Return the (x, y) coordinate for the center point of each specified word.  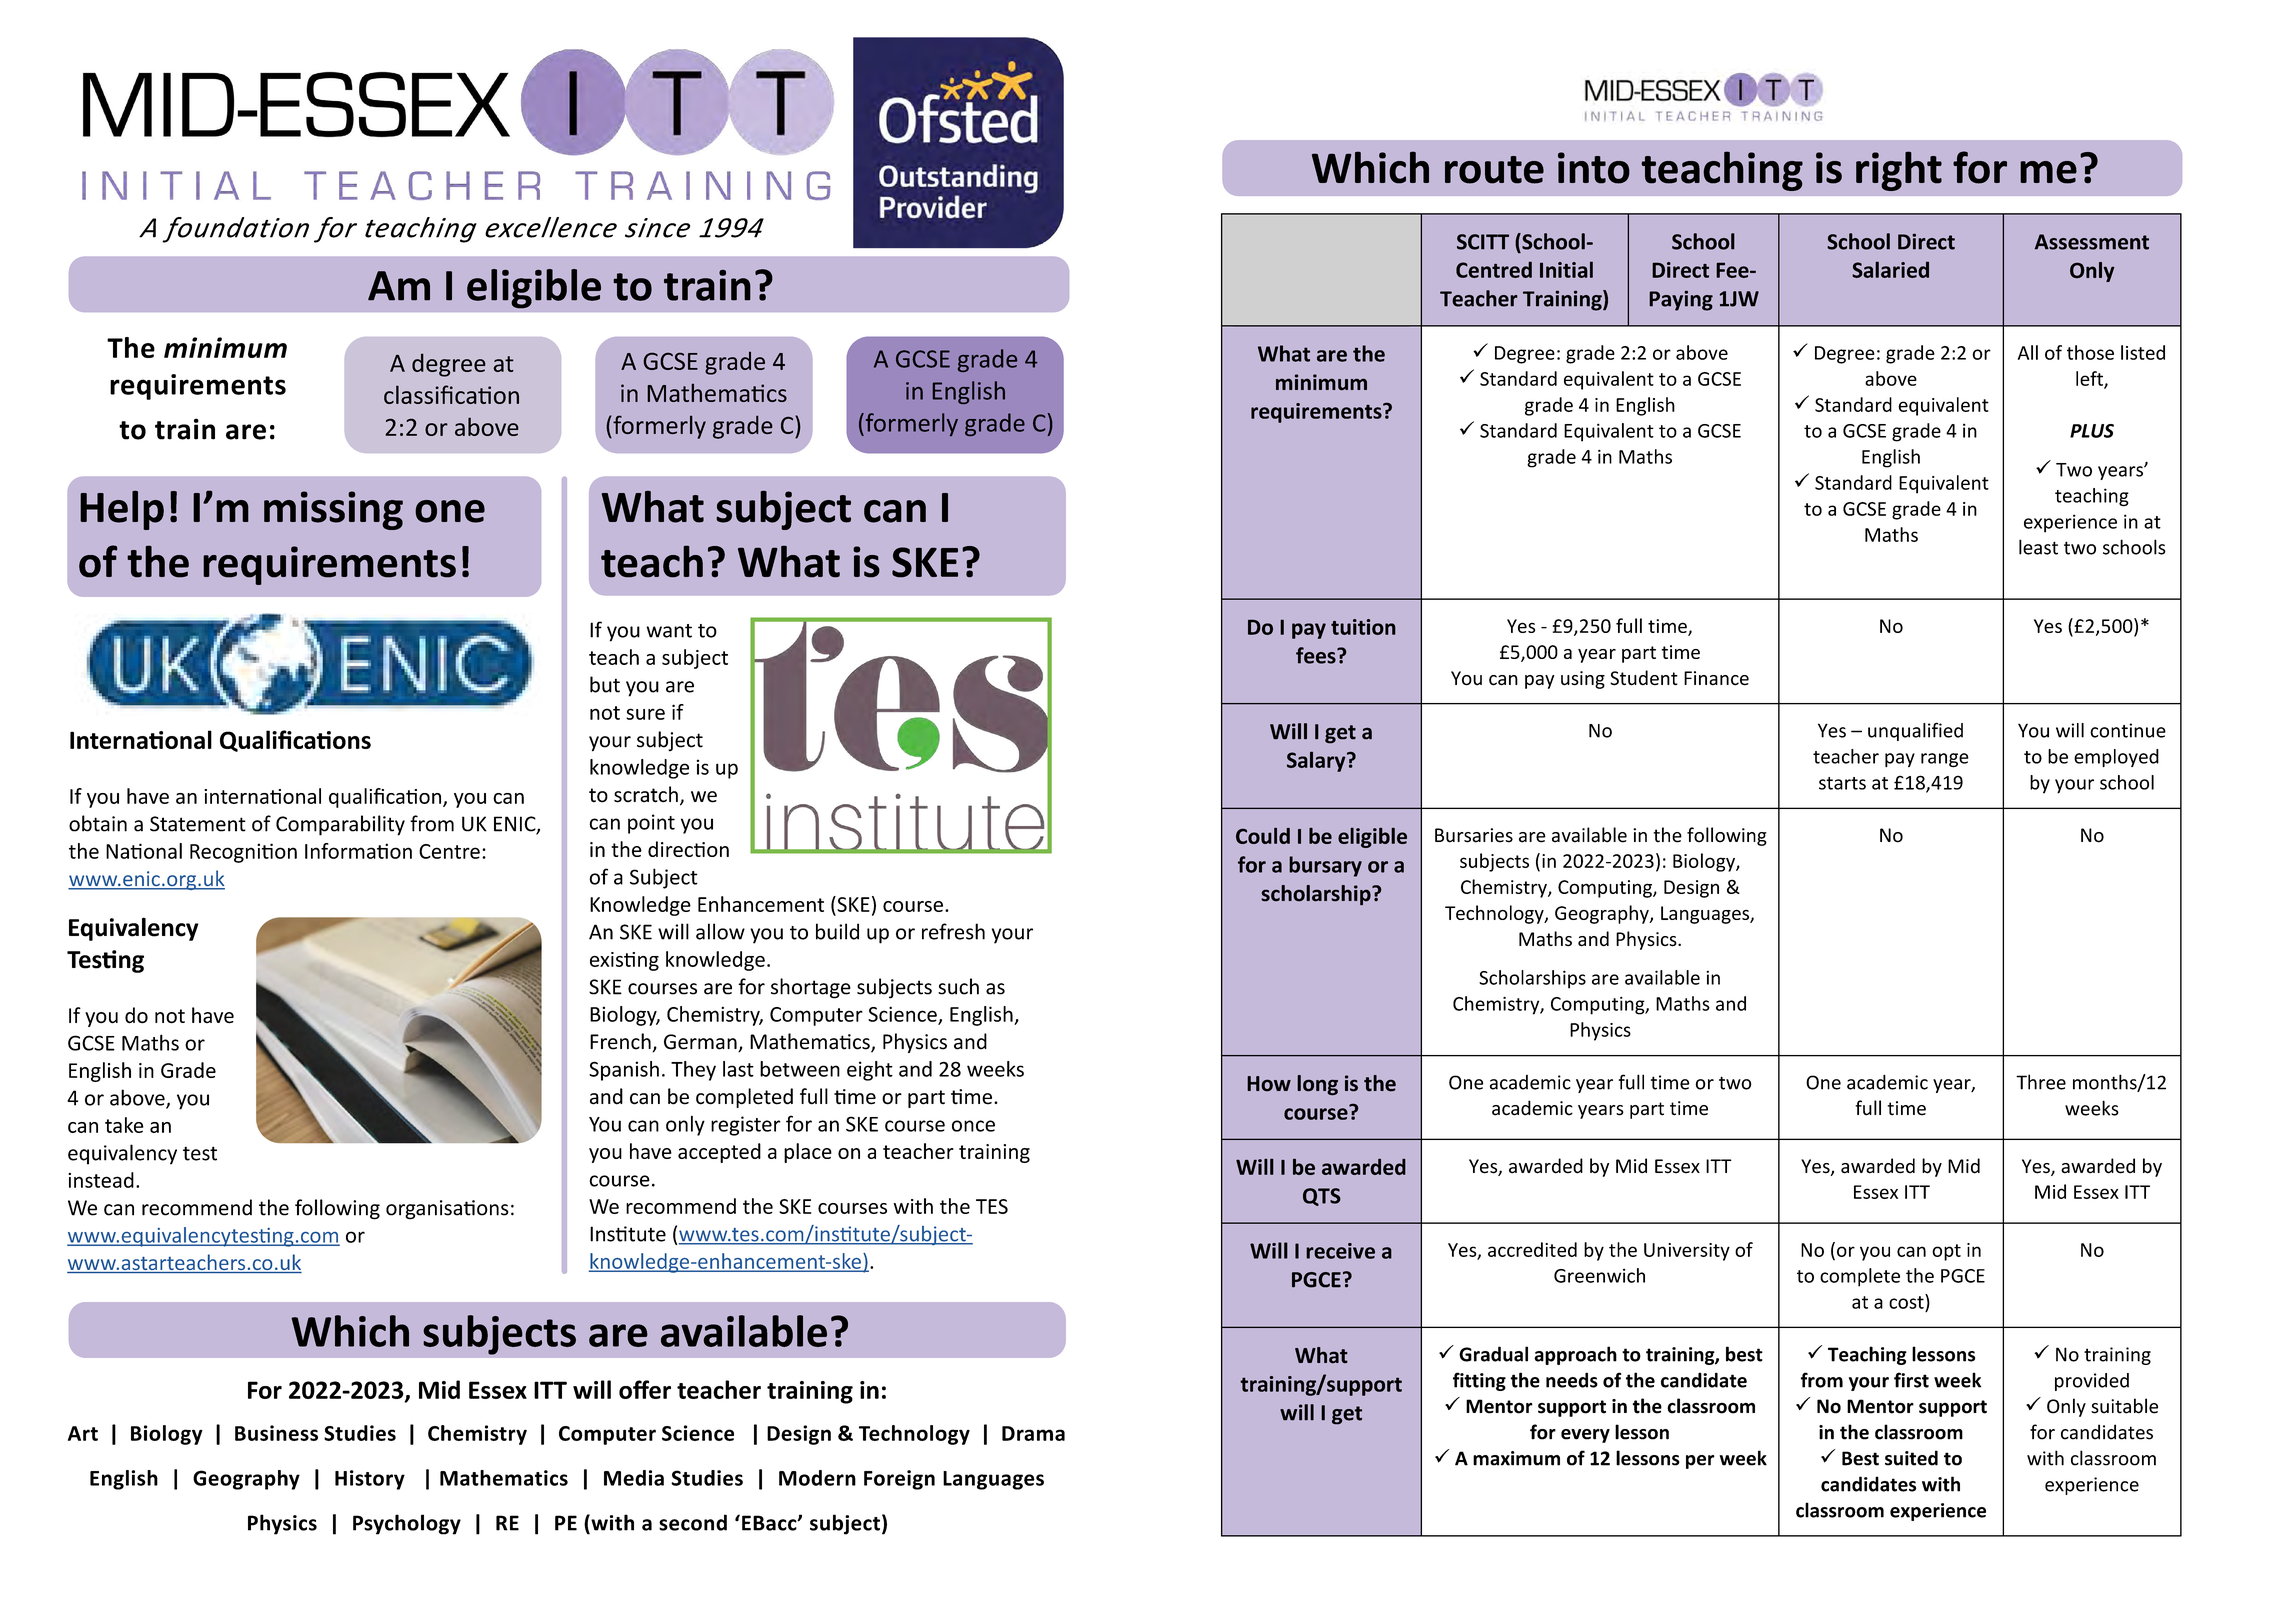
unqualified (1915, 731)
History (370, 1480)
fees (1317, 655)
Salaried (1890, 269)
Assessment (2092, 242)
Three (2041, 1082)
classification (451, 394)
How (1269, 1084)
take (124, 1125)
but (605, 684)
